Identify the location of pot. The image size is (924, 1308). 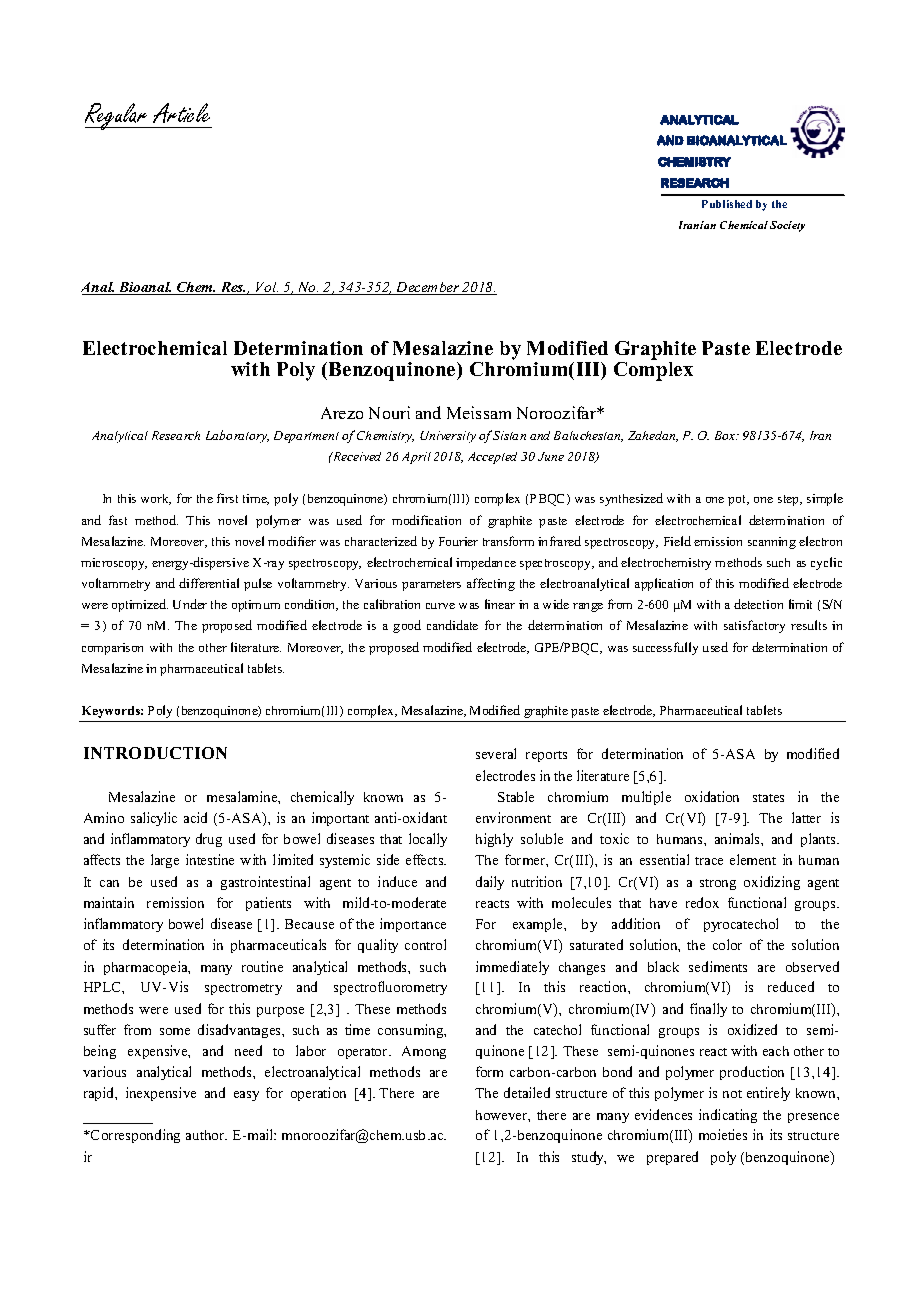
(738, 500).
